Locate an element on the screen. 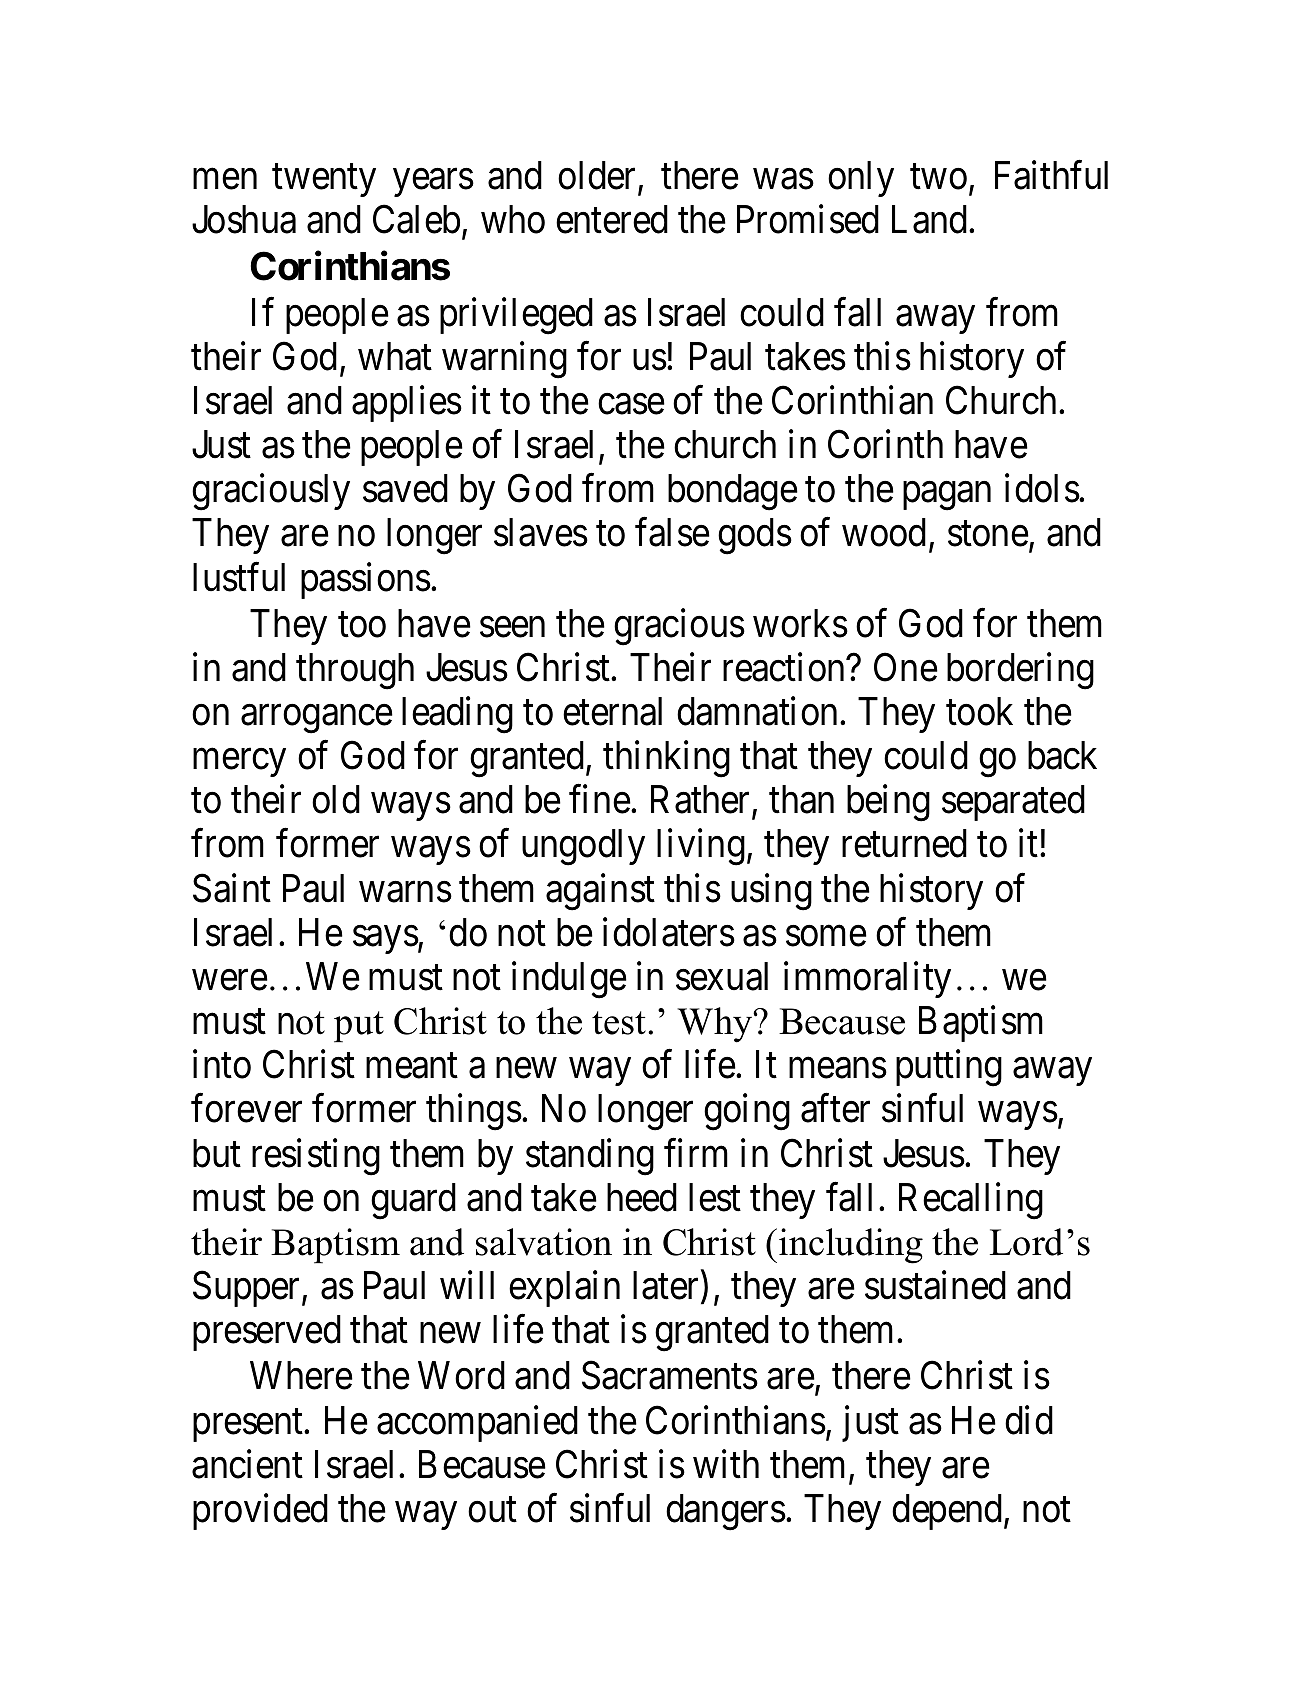 The width and height of the screenshot is (1305, 1689). depend is located at coordinates (948, 1512).
